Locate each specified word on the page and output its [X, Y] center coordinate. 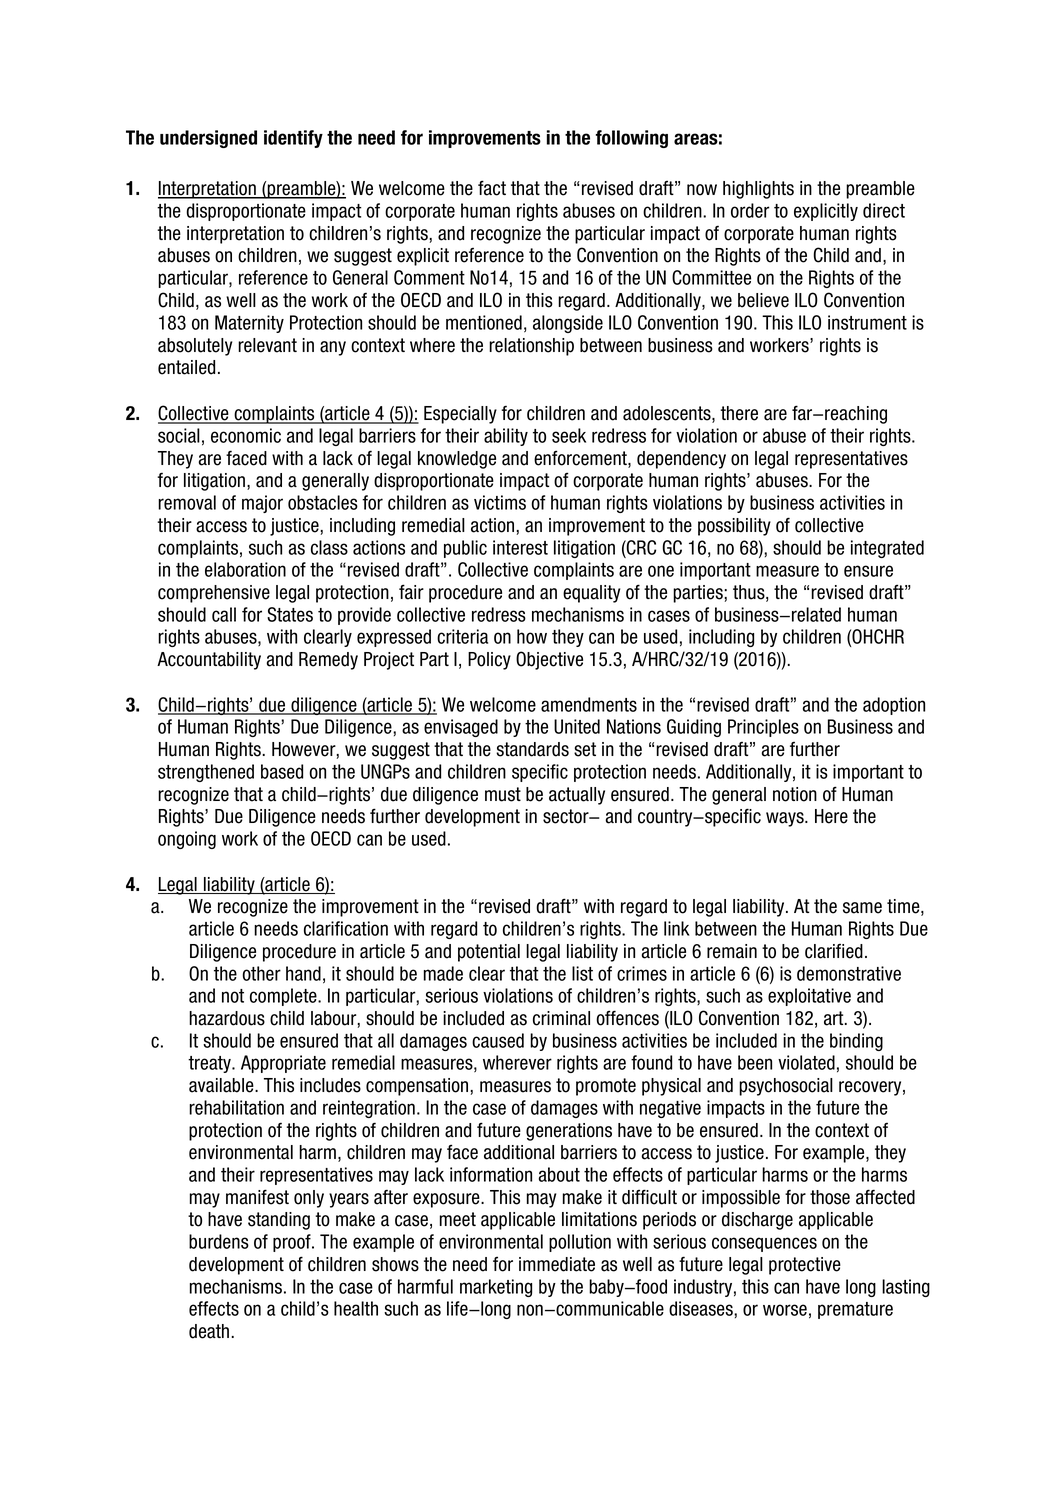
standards [532, 749]
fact [492, 188]
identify [293, 139]
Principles [763, 728]
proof [293, 1243]
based [282, 771]
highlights [758, 190]
